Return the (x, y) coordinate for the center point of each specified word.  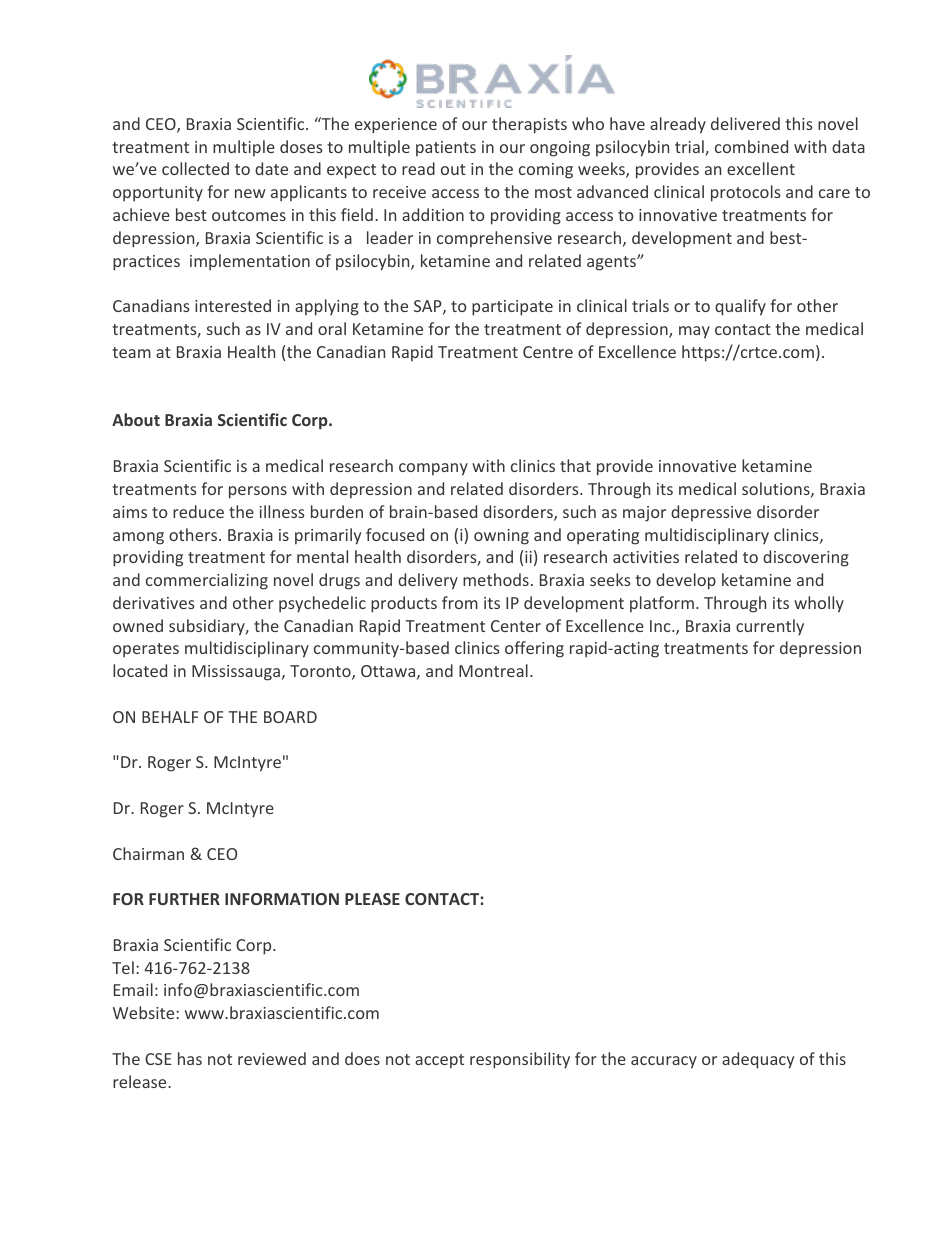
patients (446, 148)
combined (751, 146)
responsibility (520, 1060)
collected (195, 168)
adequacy (758, 1060)
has (190, 1058)
